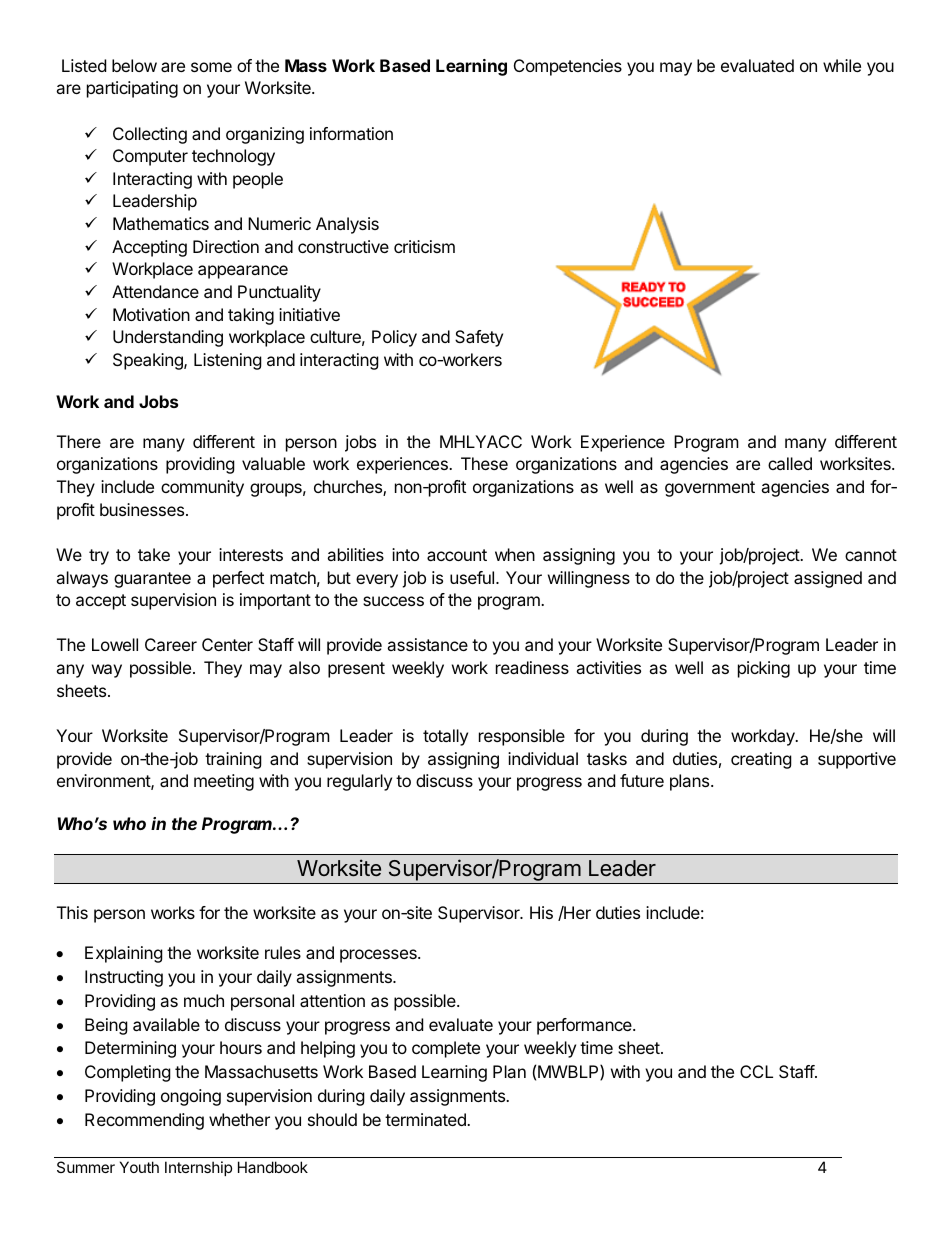  Describe the element at coordinates (426, 1119) in the screenshot. I see `terminated` at that location.
